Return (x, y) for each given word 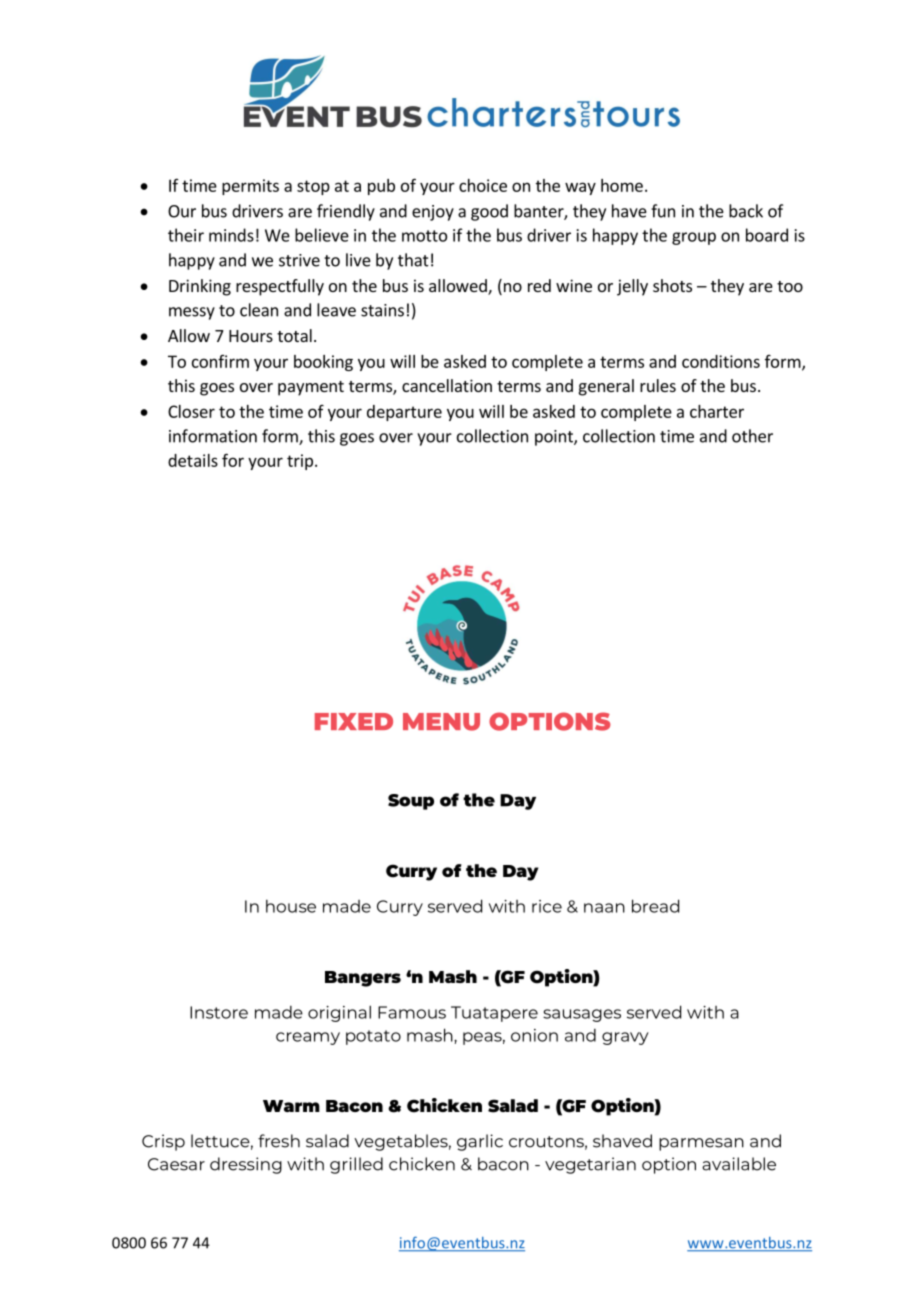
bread (655, 906)
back (746, 211)
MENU (441, 722)
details (193, 460)
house (291, 906)
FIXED (354, 721)
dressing (246, 1165)
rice (547, 906)
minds (231, 235)
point (555, 438)
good (489, 212)
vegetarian (590, 1165)
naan (604, 908)
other (752, 436)
